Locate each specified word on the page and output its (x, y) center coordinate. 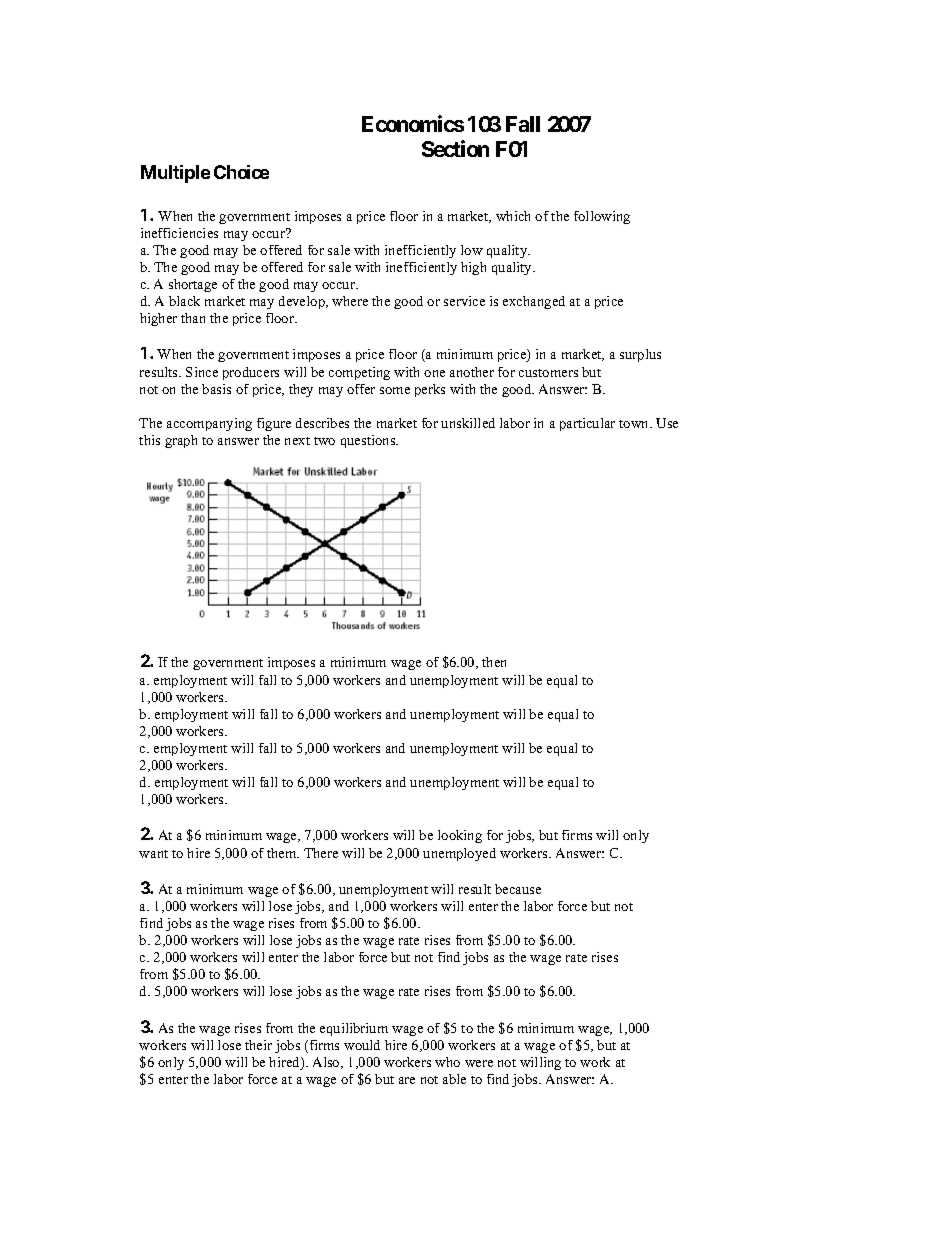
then (494, 662)
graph (181, 441)
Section (455, 148)
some (395, 390)
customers (548, 373)
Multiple (175, 174)
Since (202, 372)
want (153, 854)
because (518, 889)
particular (587, 424)
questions (369, 441)
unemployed (459, 854)
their (258, 1045)
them (283, 853)
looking (460, 836)
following (602, 217)
